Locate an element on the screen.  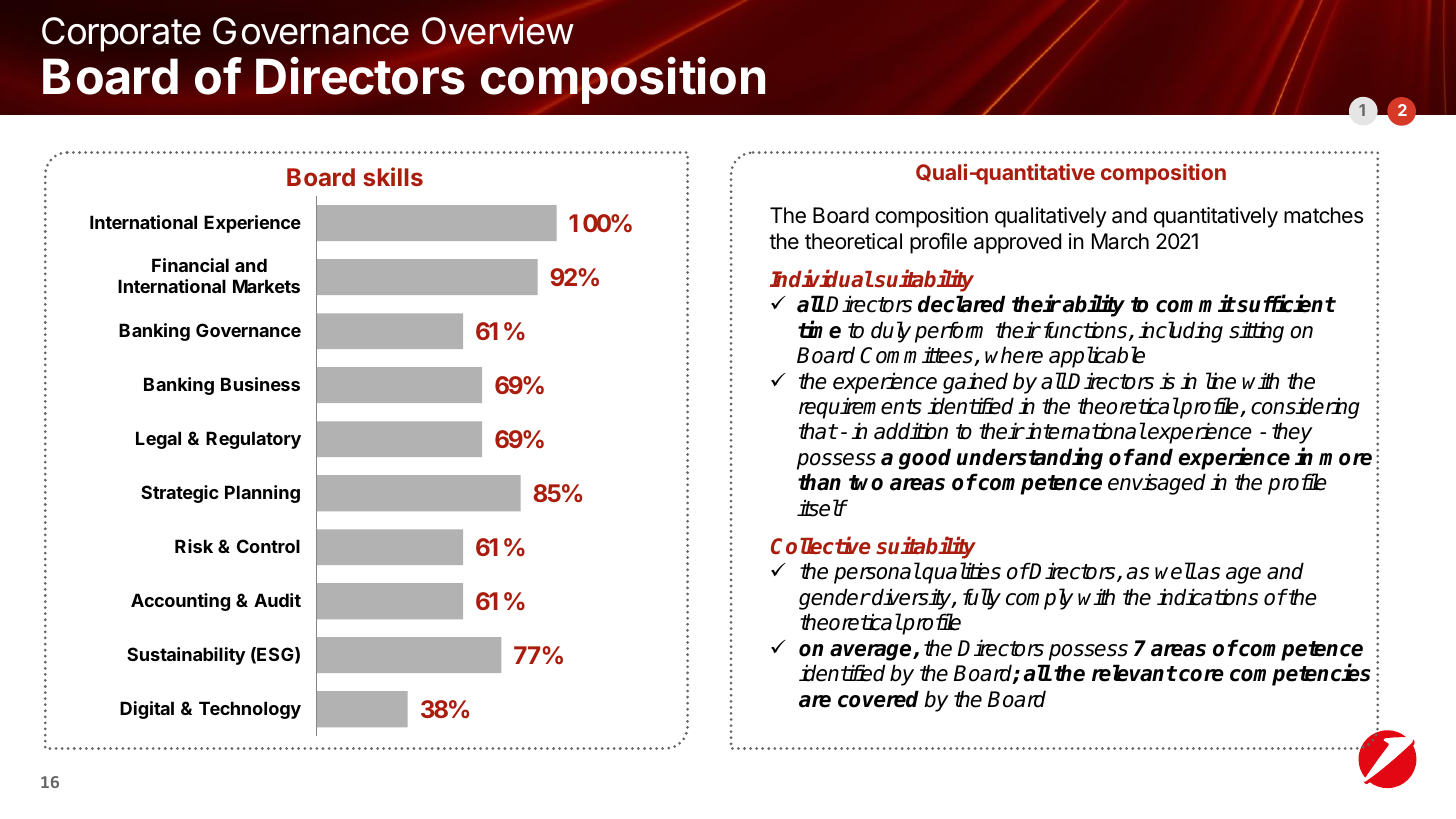
skills is located at coordinates (393, 176).
